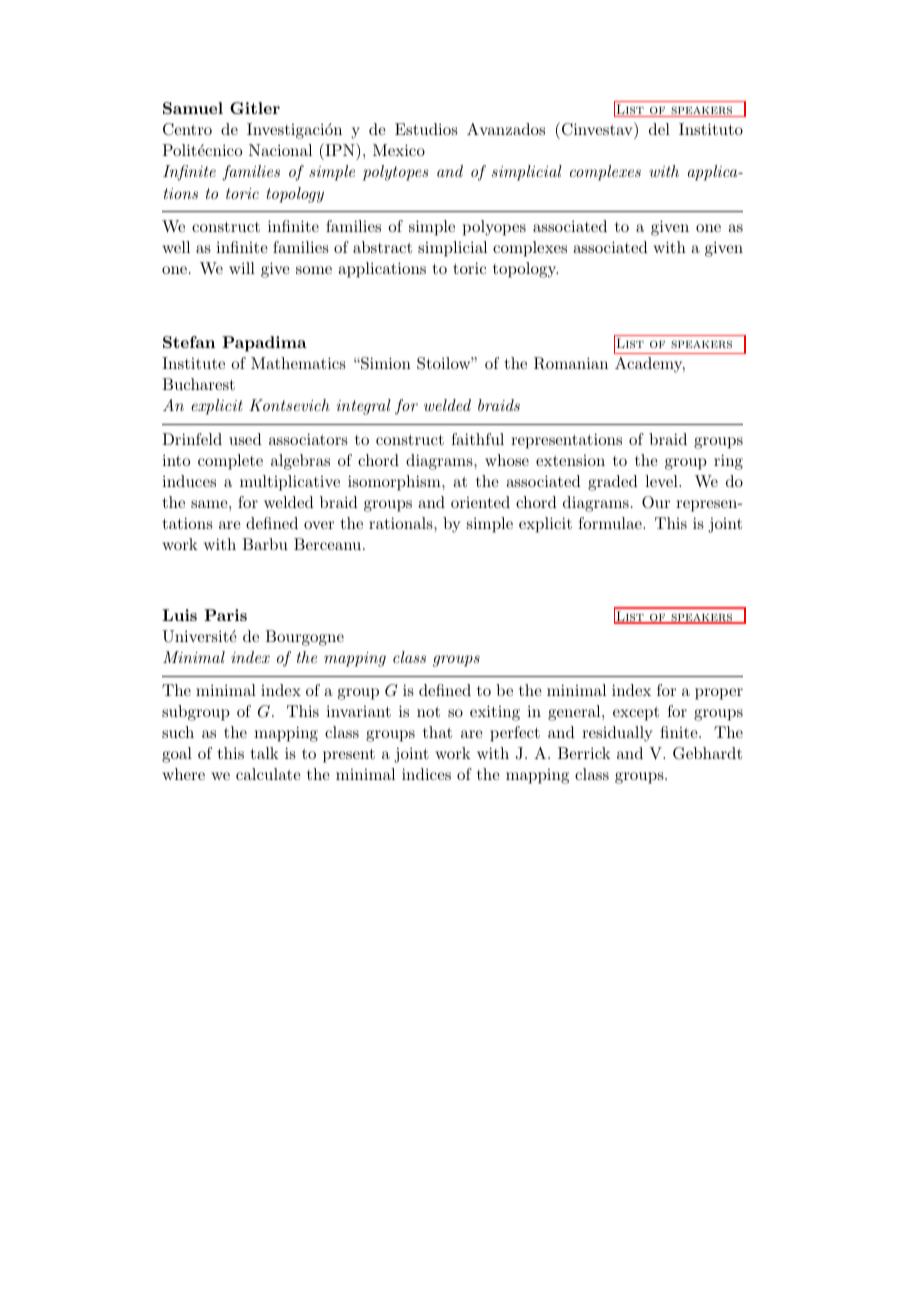 Image resolution: width=924 pixels, height=1308 pixels. What do you see at coordinates (649, 365) in the screenshot?
I see `Academy` at bounding box center [649, 365].
